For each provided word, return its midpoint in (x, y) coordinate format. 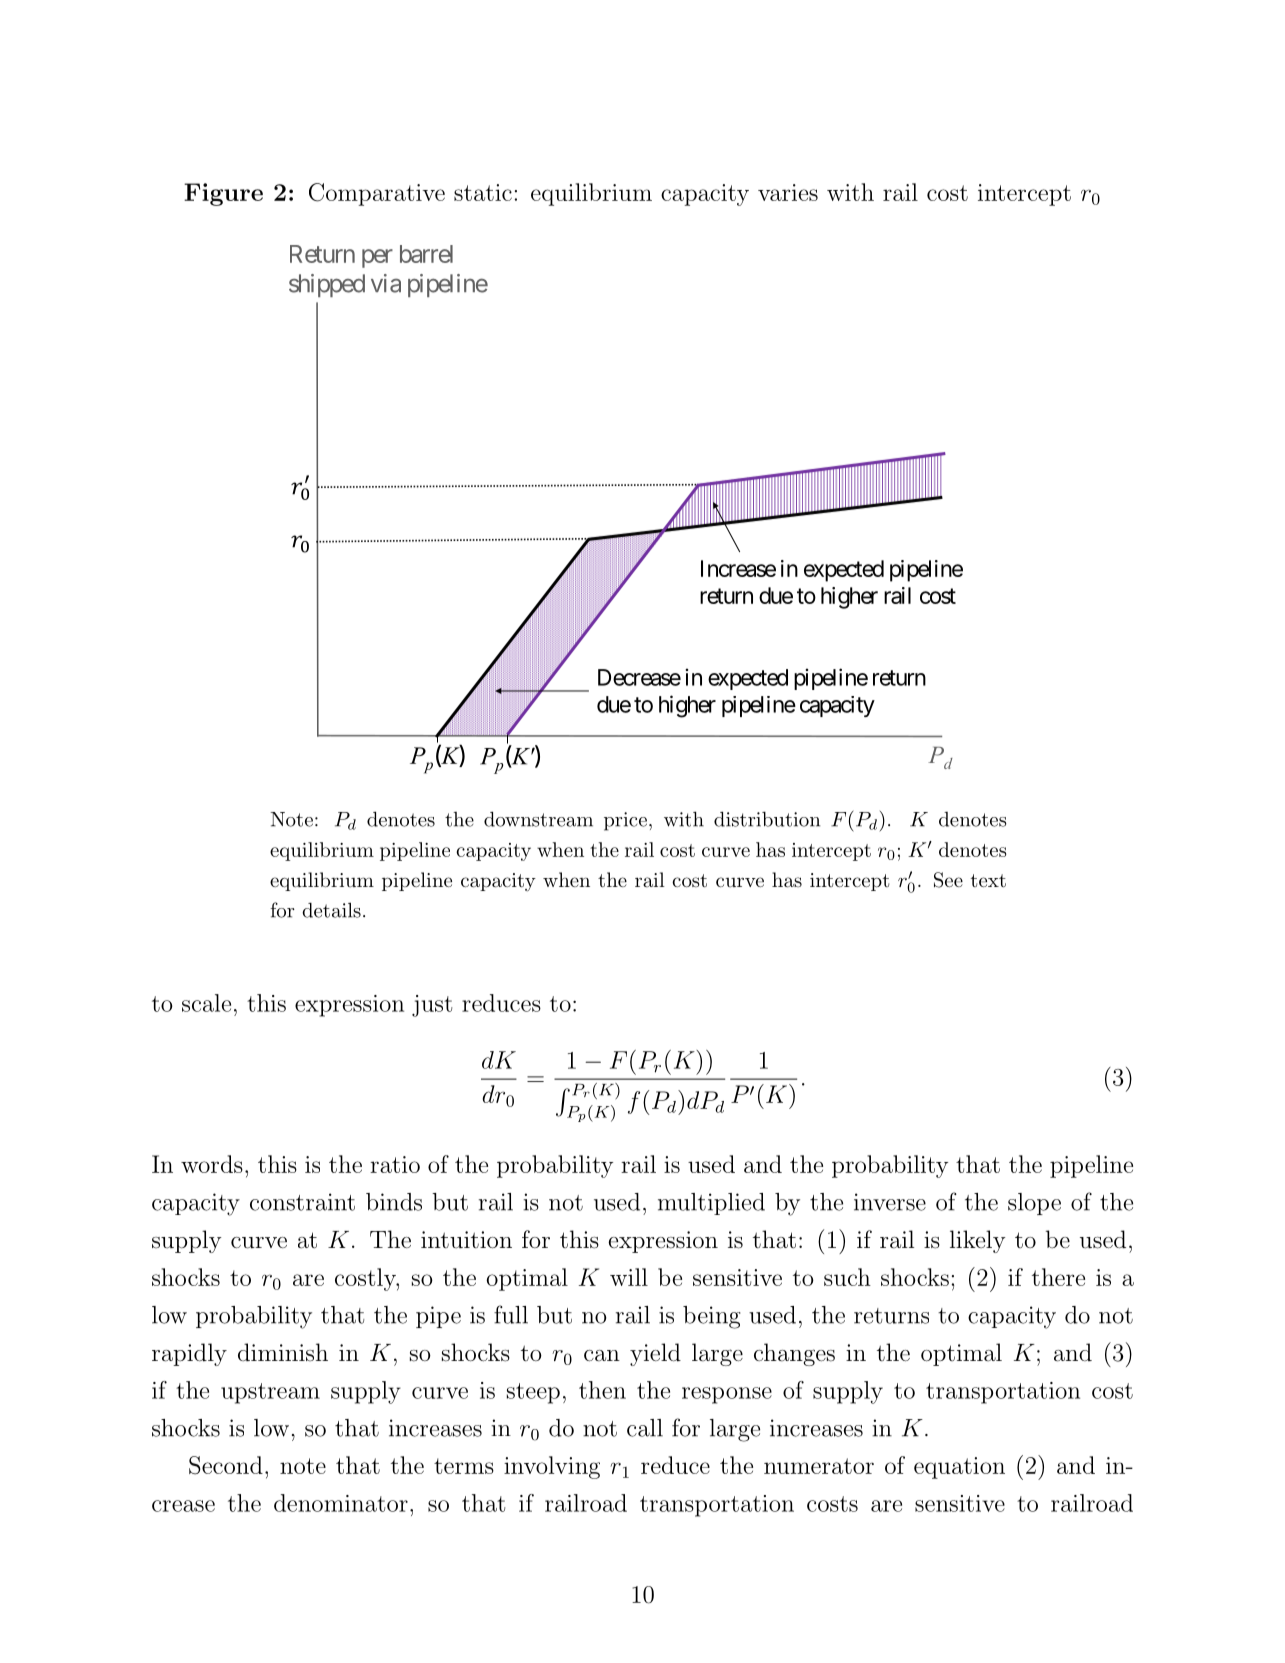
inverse (890, 1202)
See (948, 880)
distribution (767, 819)
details (331, 910)
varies (788, 192)
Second (226, 1465)
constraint (302, 1202)
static (483, 192)
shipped (327, 285)
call (645, 1428)
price (625, 821)
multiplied (711, 1204)
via (386, 283)
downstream (538, 819)
